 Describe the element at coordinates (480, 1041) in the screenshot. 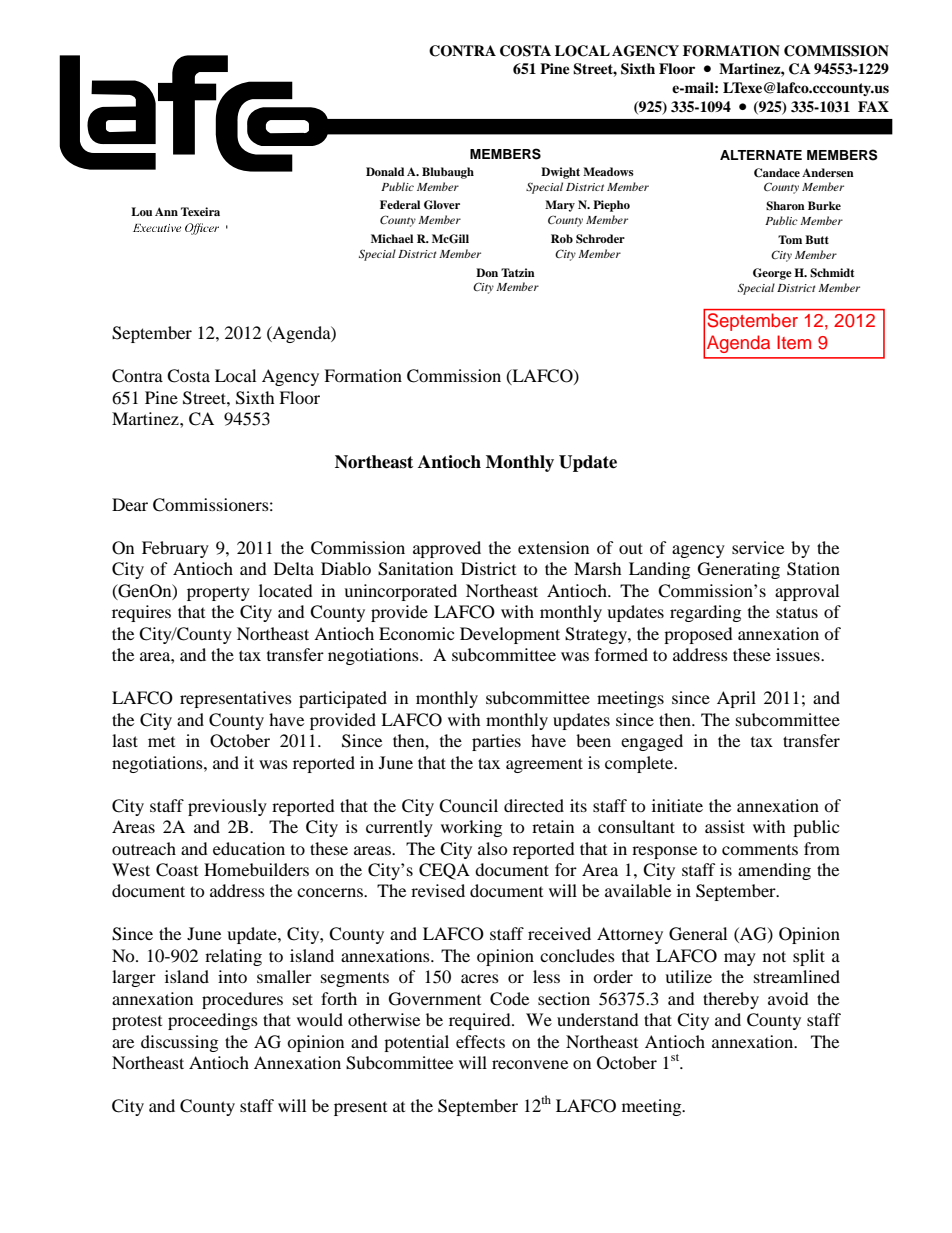

I see `effects` at that location.
